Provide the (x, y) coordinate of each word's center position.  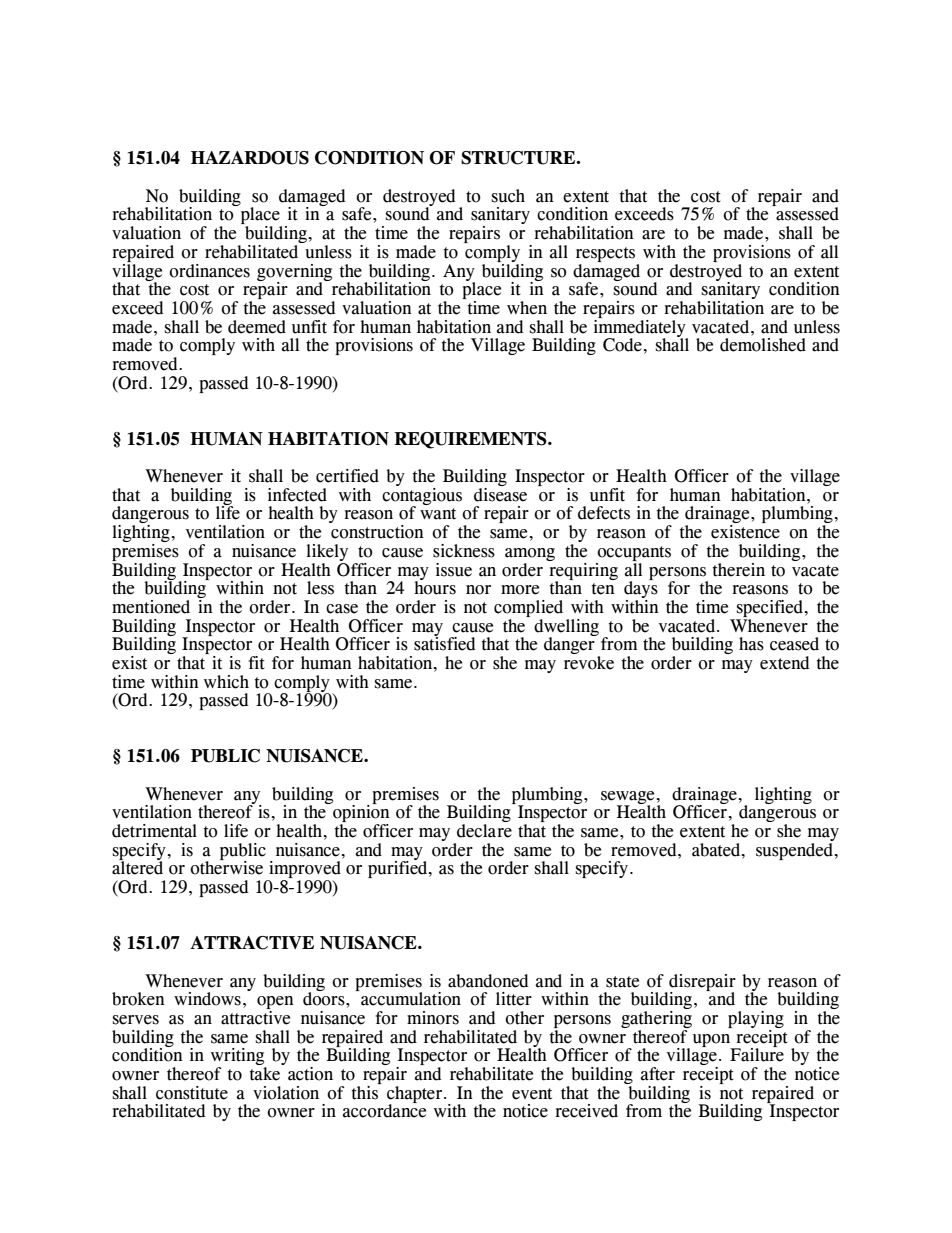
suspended (795, 850)
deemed (257, 327)
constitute (192, 1093)
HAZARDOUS (250, 158)
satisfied (445, 643)
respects (605, 254)
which (226, 682)
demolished (763, 345)
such (508, 196)
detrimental (154, 831)
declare (484, 831)
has (751, 644)
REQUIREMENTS (471, 440)
